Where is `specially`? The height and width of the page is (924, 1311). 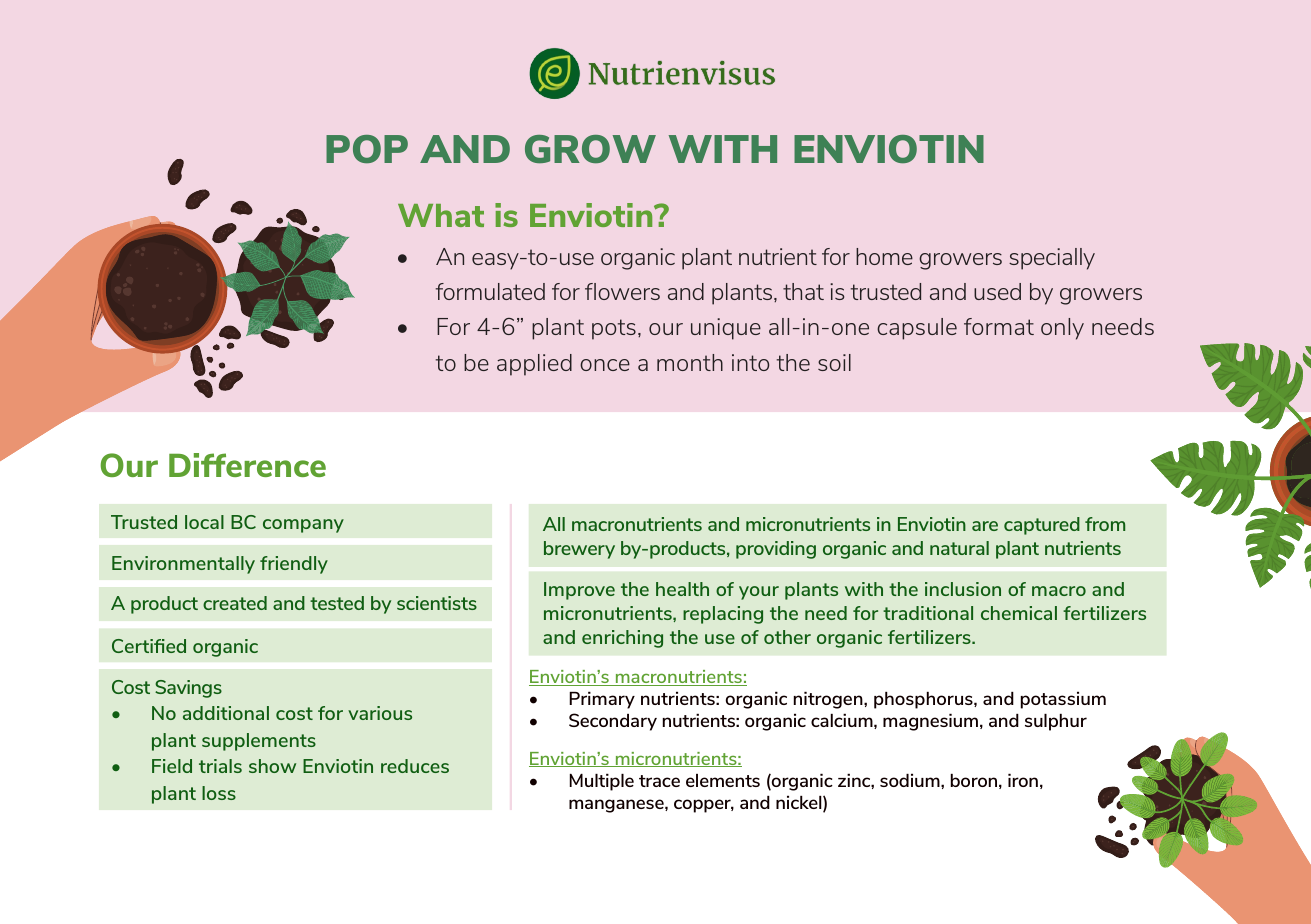 specially is located at coordinates (1052, 259).
